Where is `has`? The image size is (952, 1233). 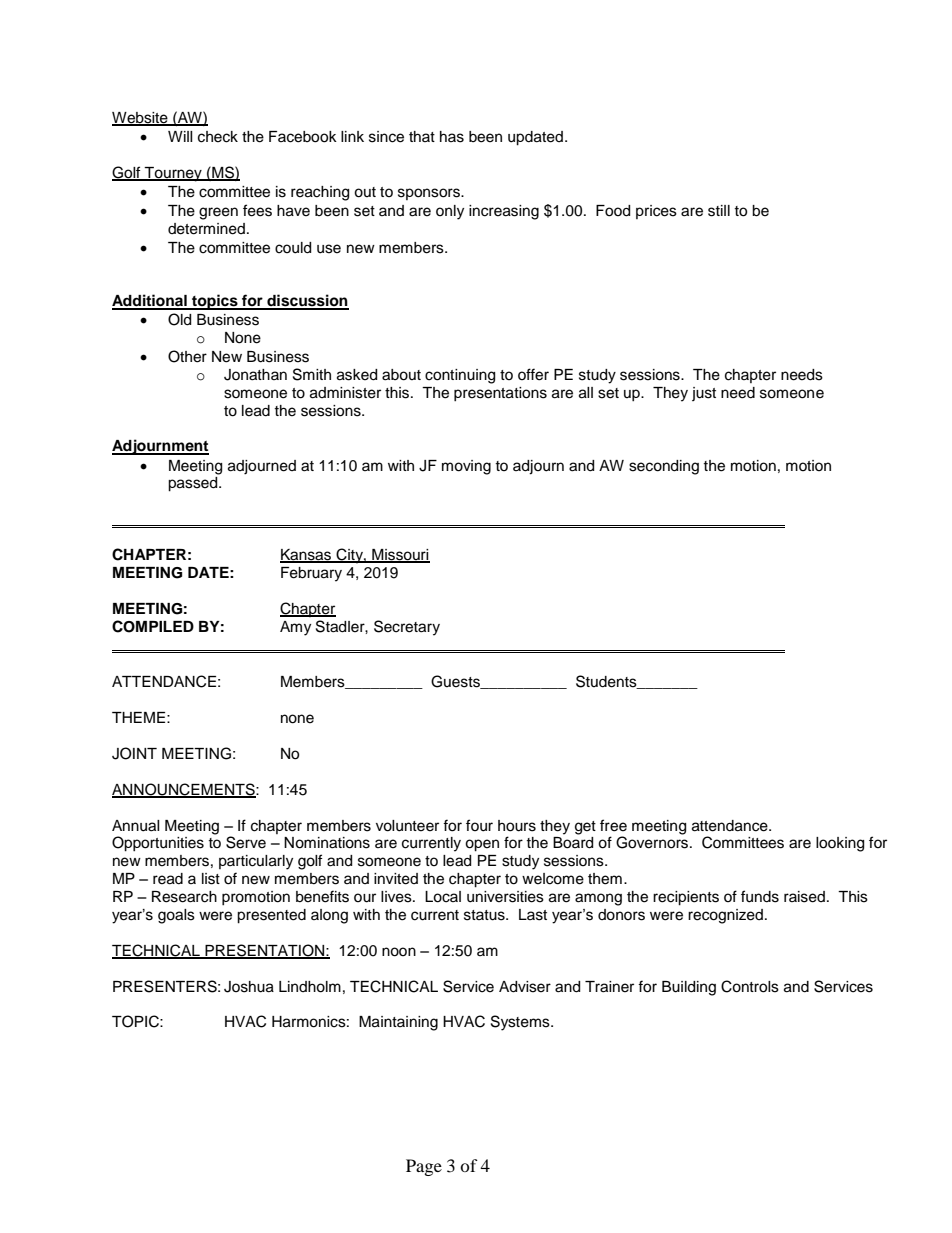 has is located at coordinates (452, 137).
